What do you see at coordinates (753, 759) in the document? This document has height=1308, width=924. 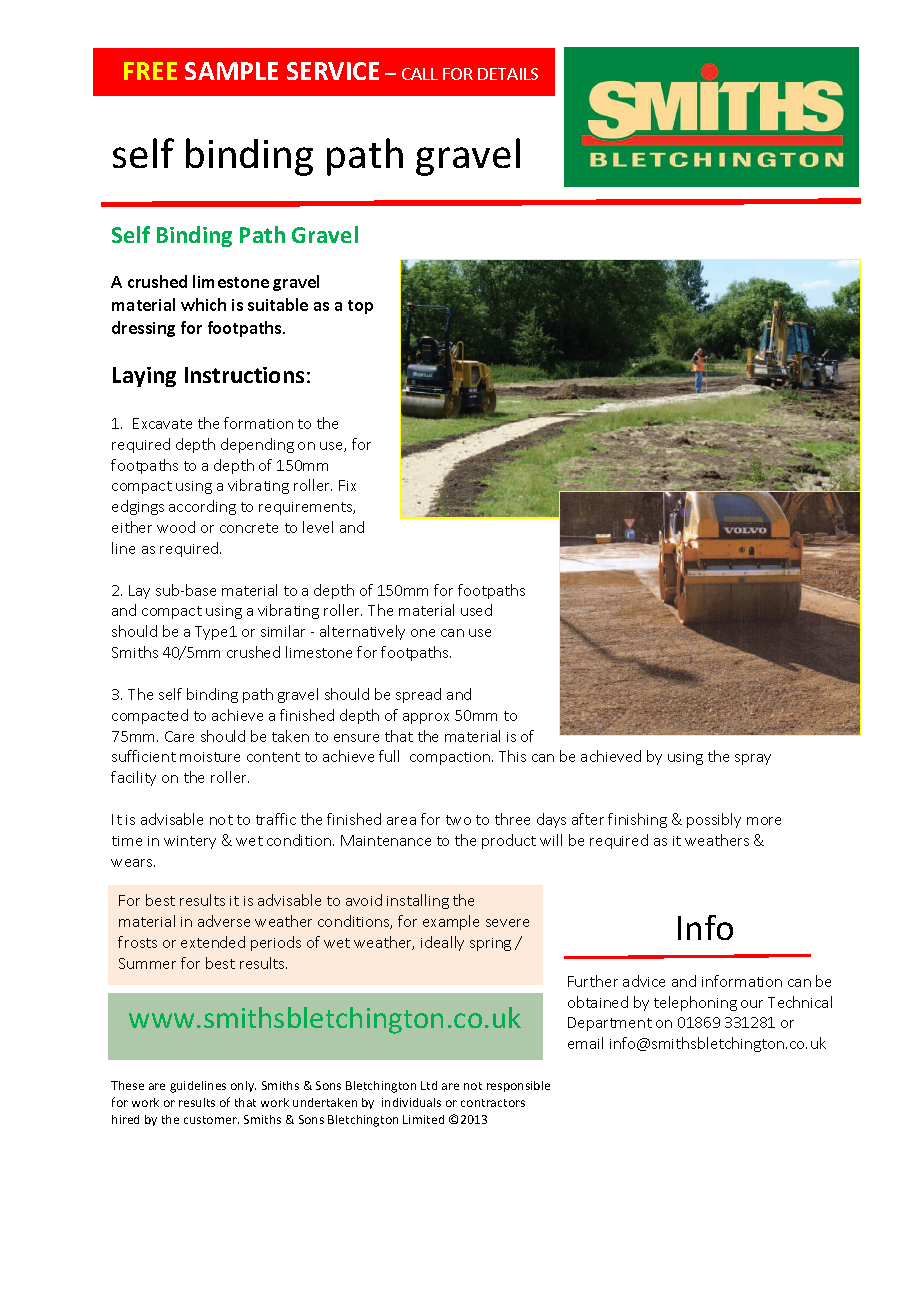 I see `spray` at bounding box center [753, 759].
